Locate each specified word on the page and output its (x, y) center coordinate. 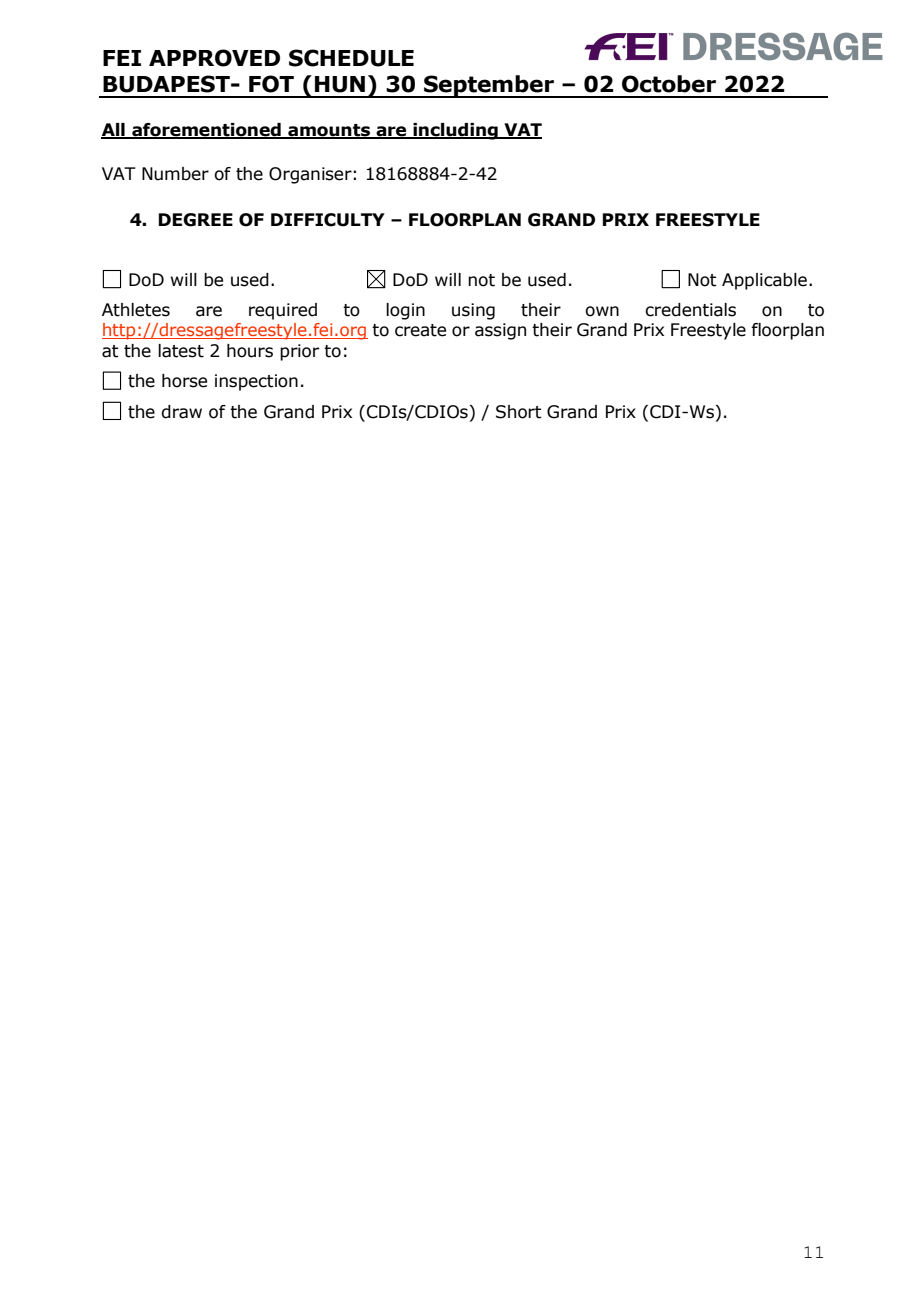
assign (500, 331)
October (669, 84)
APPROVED (214, 58)
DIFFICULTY (328, 220)
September (489, 86)
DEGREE (195, 220)
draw (181, 412)
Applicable (764, 281)
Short (519, 412)
